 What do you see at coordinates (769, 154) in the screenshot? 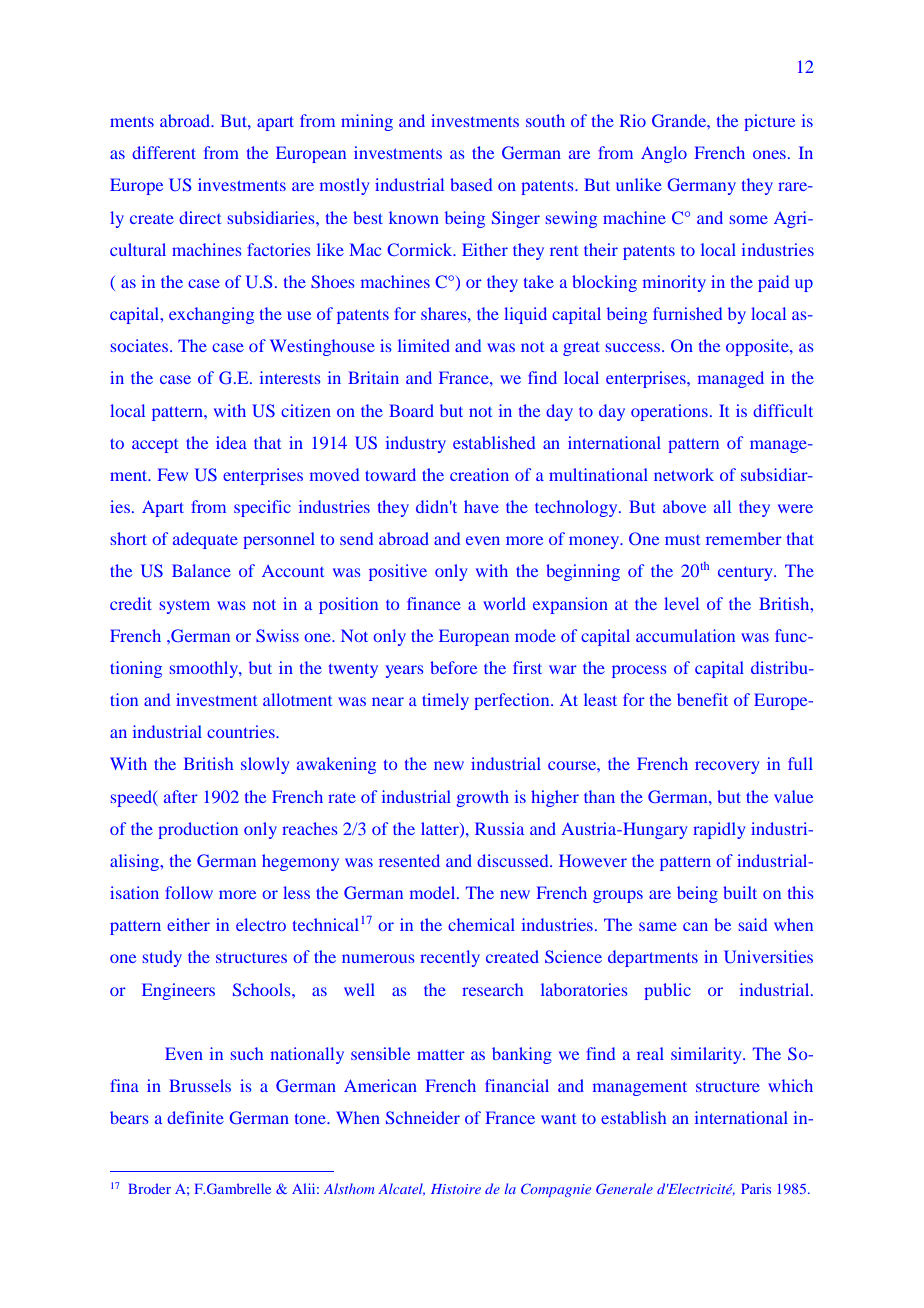
I see `ones` at bounding box center [769, 154].
